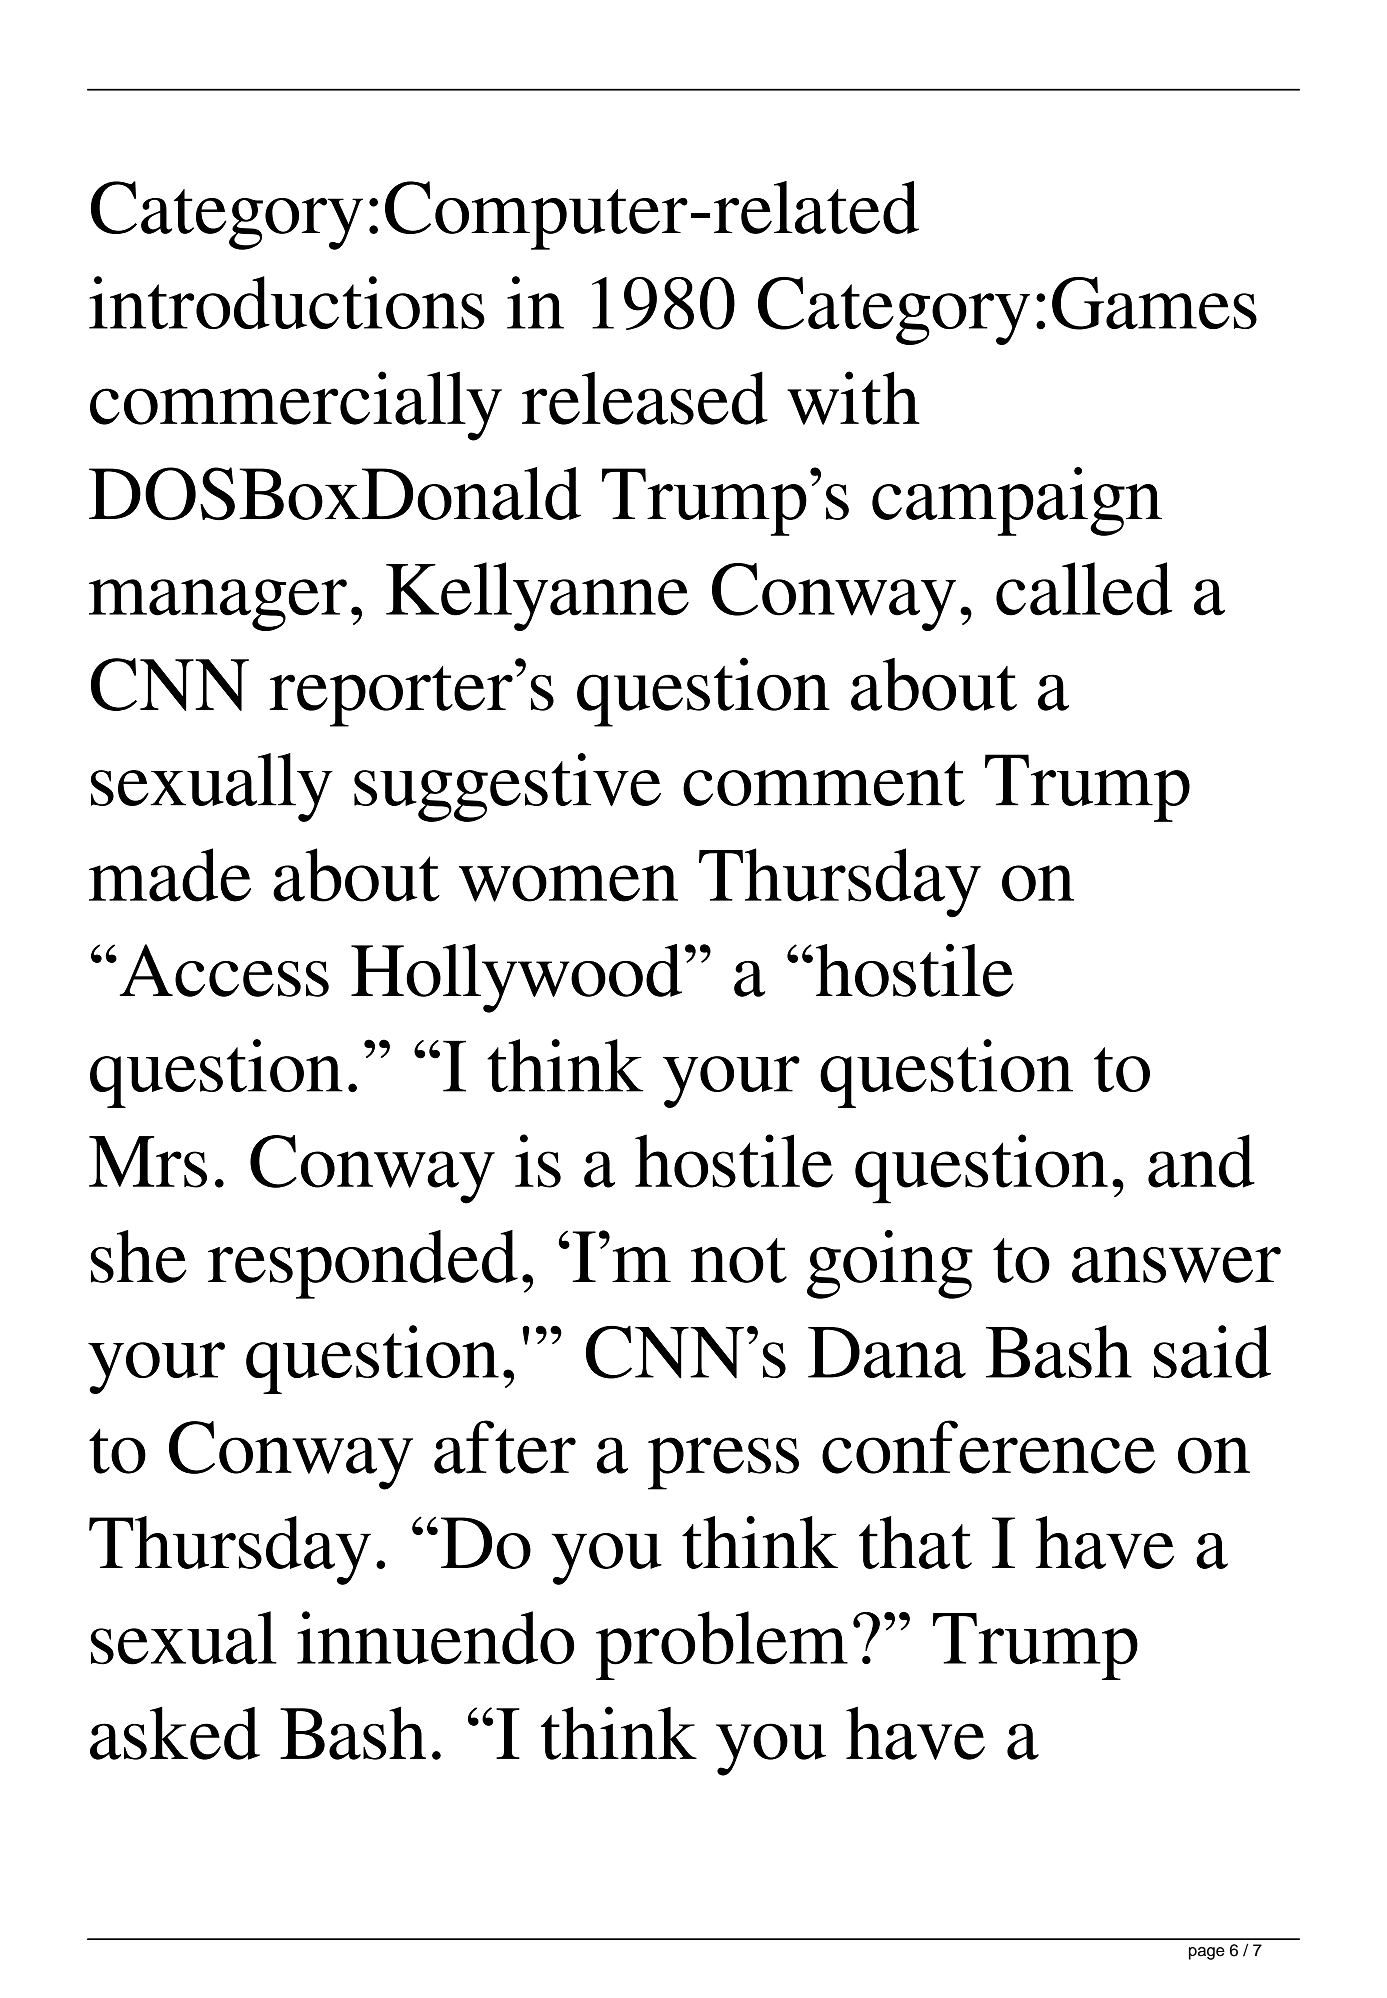  What do you see at coordinates (287, 302) in the document?
I see `introductions` at bounding box center [287, 302].
